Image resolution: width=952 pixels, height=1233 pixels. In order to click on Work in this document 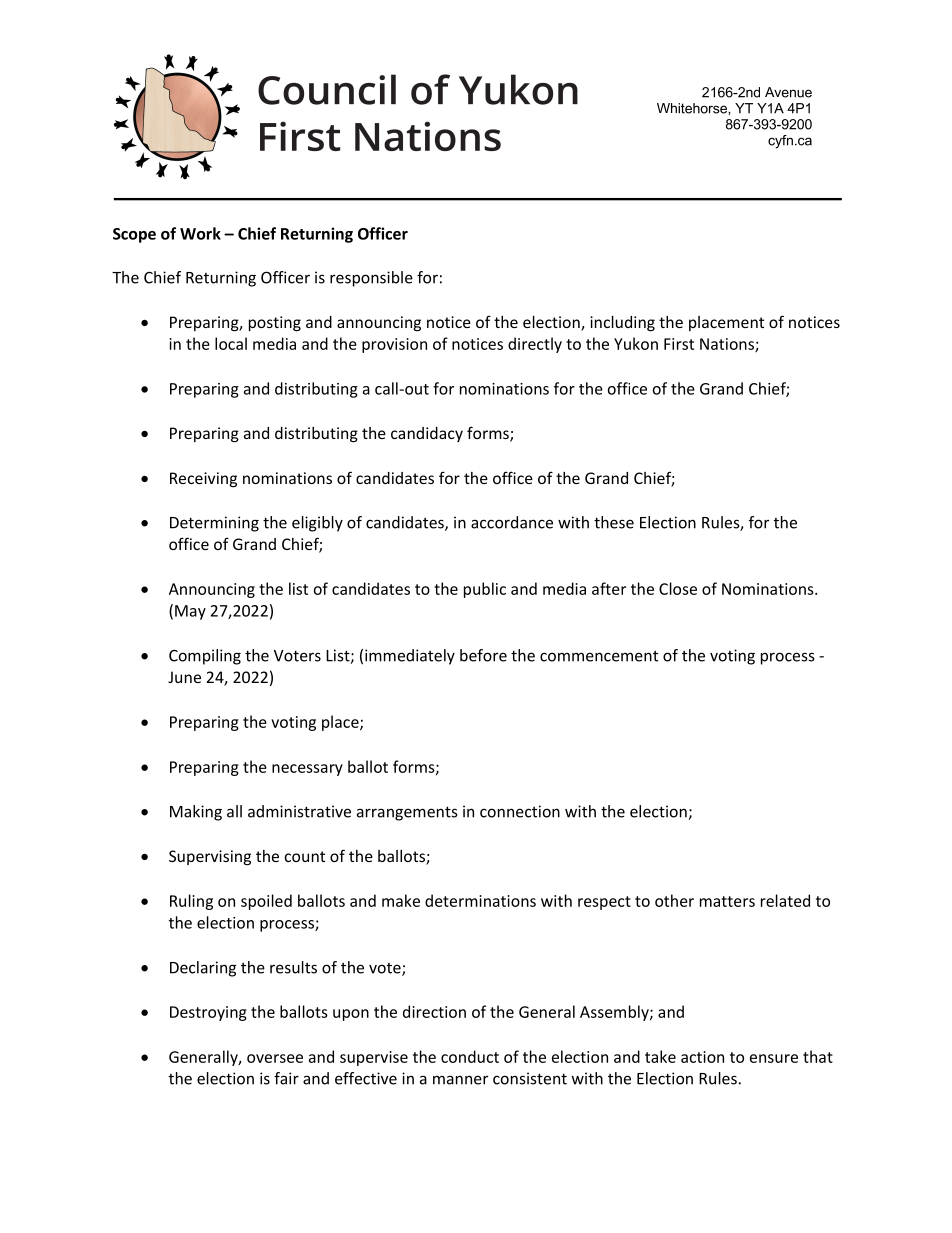, I will do `click(200, 233)`.
